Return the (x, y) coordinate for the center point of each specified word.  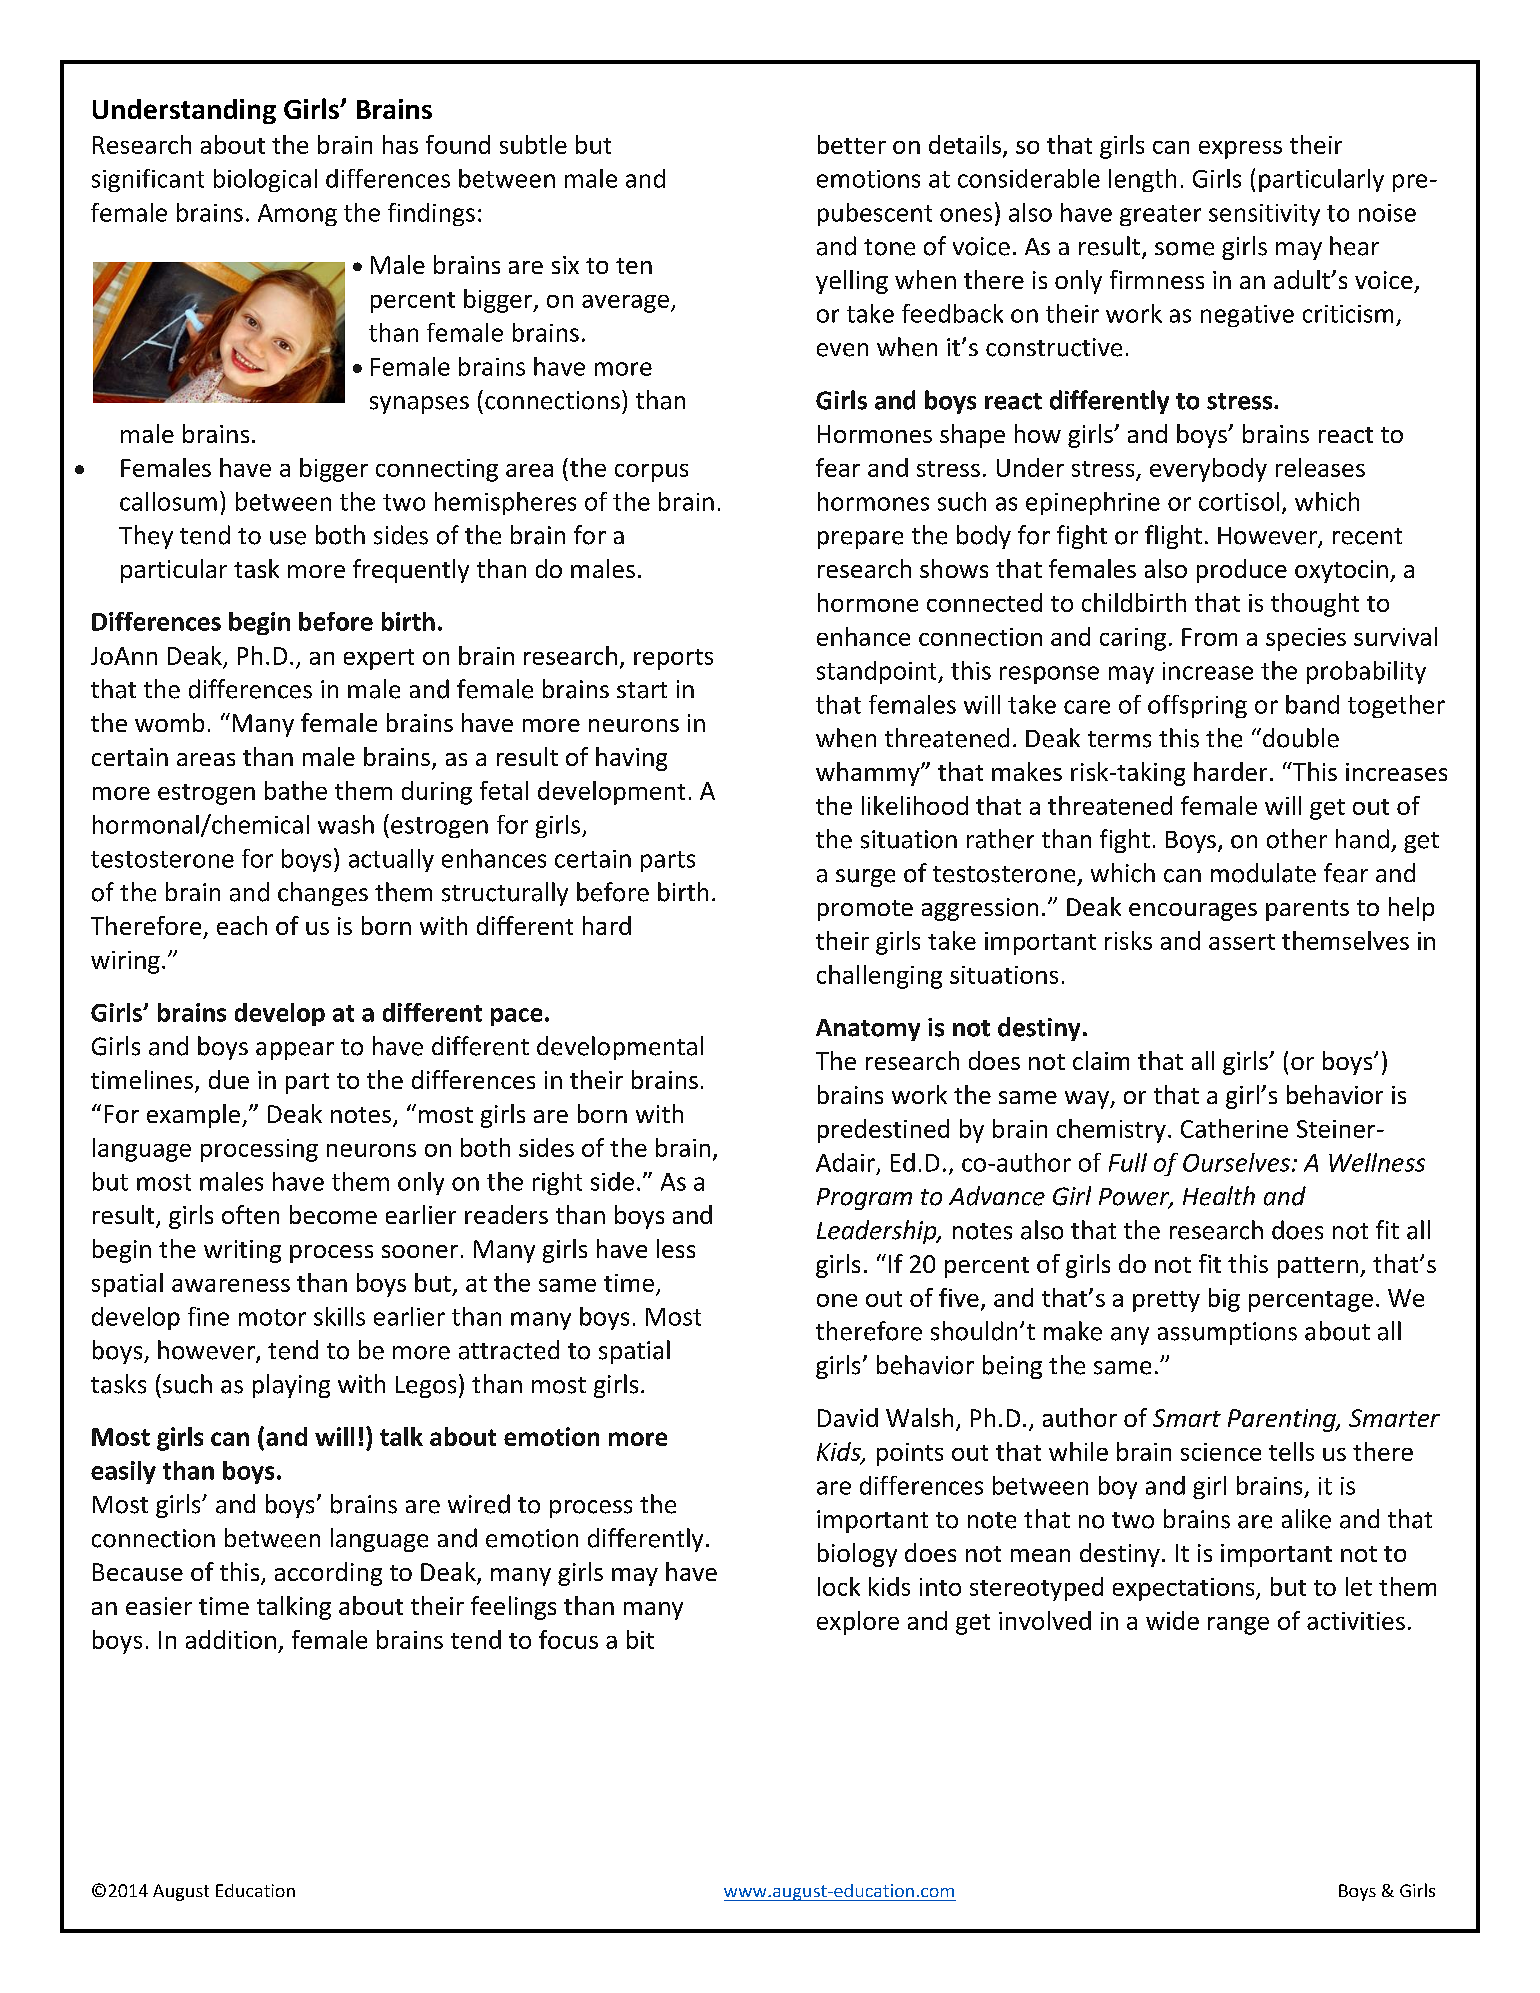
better (852, 144)
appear (295, 1051)
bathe (296, 790)
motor (272, 1317)
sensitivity (1264, 215)
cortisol (1239, 501)
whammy (869, 774)
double (1301, 738)
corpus (651, 473)
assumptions (1227, 1333)
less (676, 1248)
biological (265, 180)
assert (1242, 942)
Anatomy (868, 1030)
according (328, 1574)
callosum (168, 501)
